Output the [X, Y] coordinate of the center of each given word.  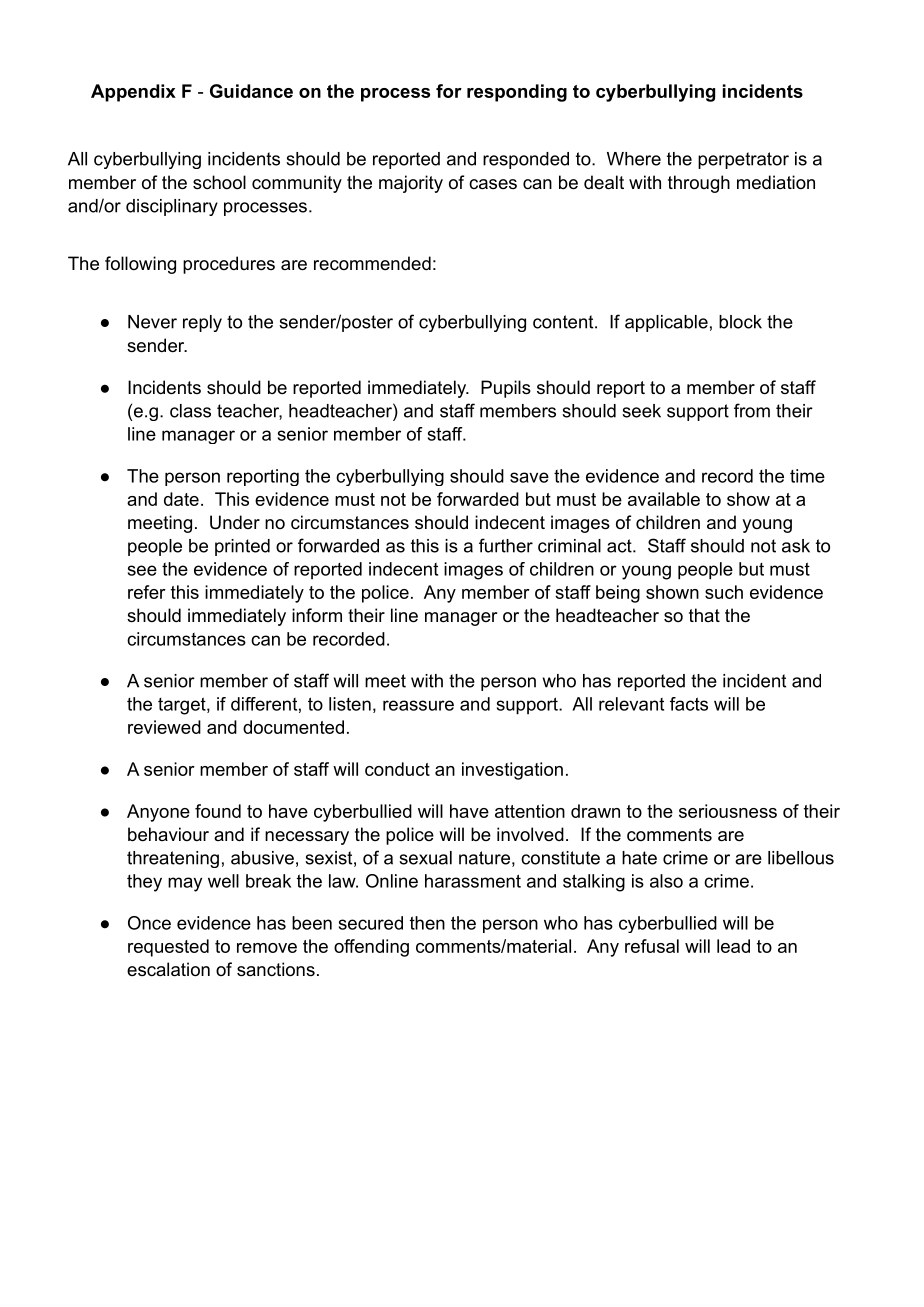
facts [689, 704]
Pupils [506, 389]
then [427, 923]
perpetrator [743, 160]
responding [517, 93]
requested [168, 948]
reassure [418, 705]
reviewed [164, 727]
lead [733, 946]
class [190, 411]
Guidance [251, 91]
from [752, 410]
